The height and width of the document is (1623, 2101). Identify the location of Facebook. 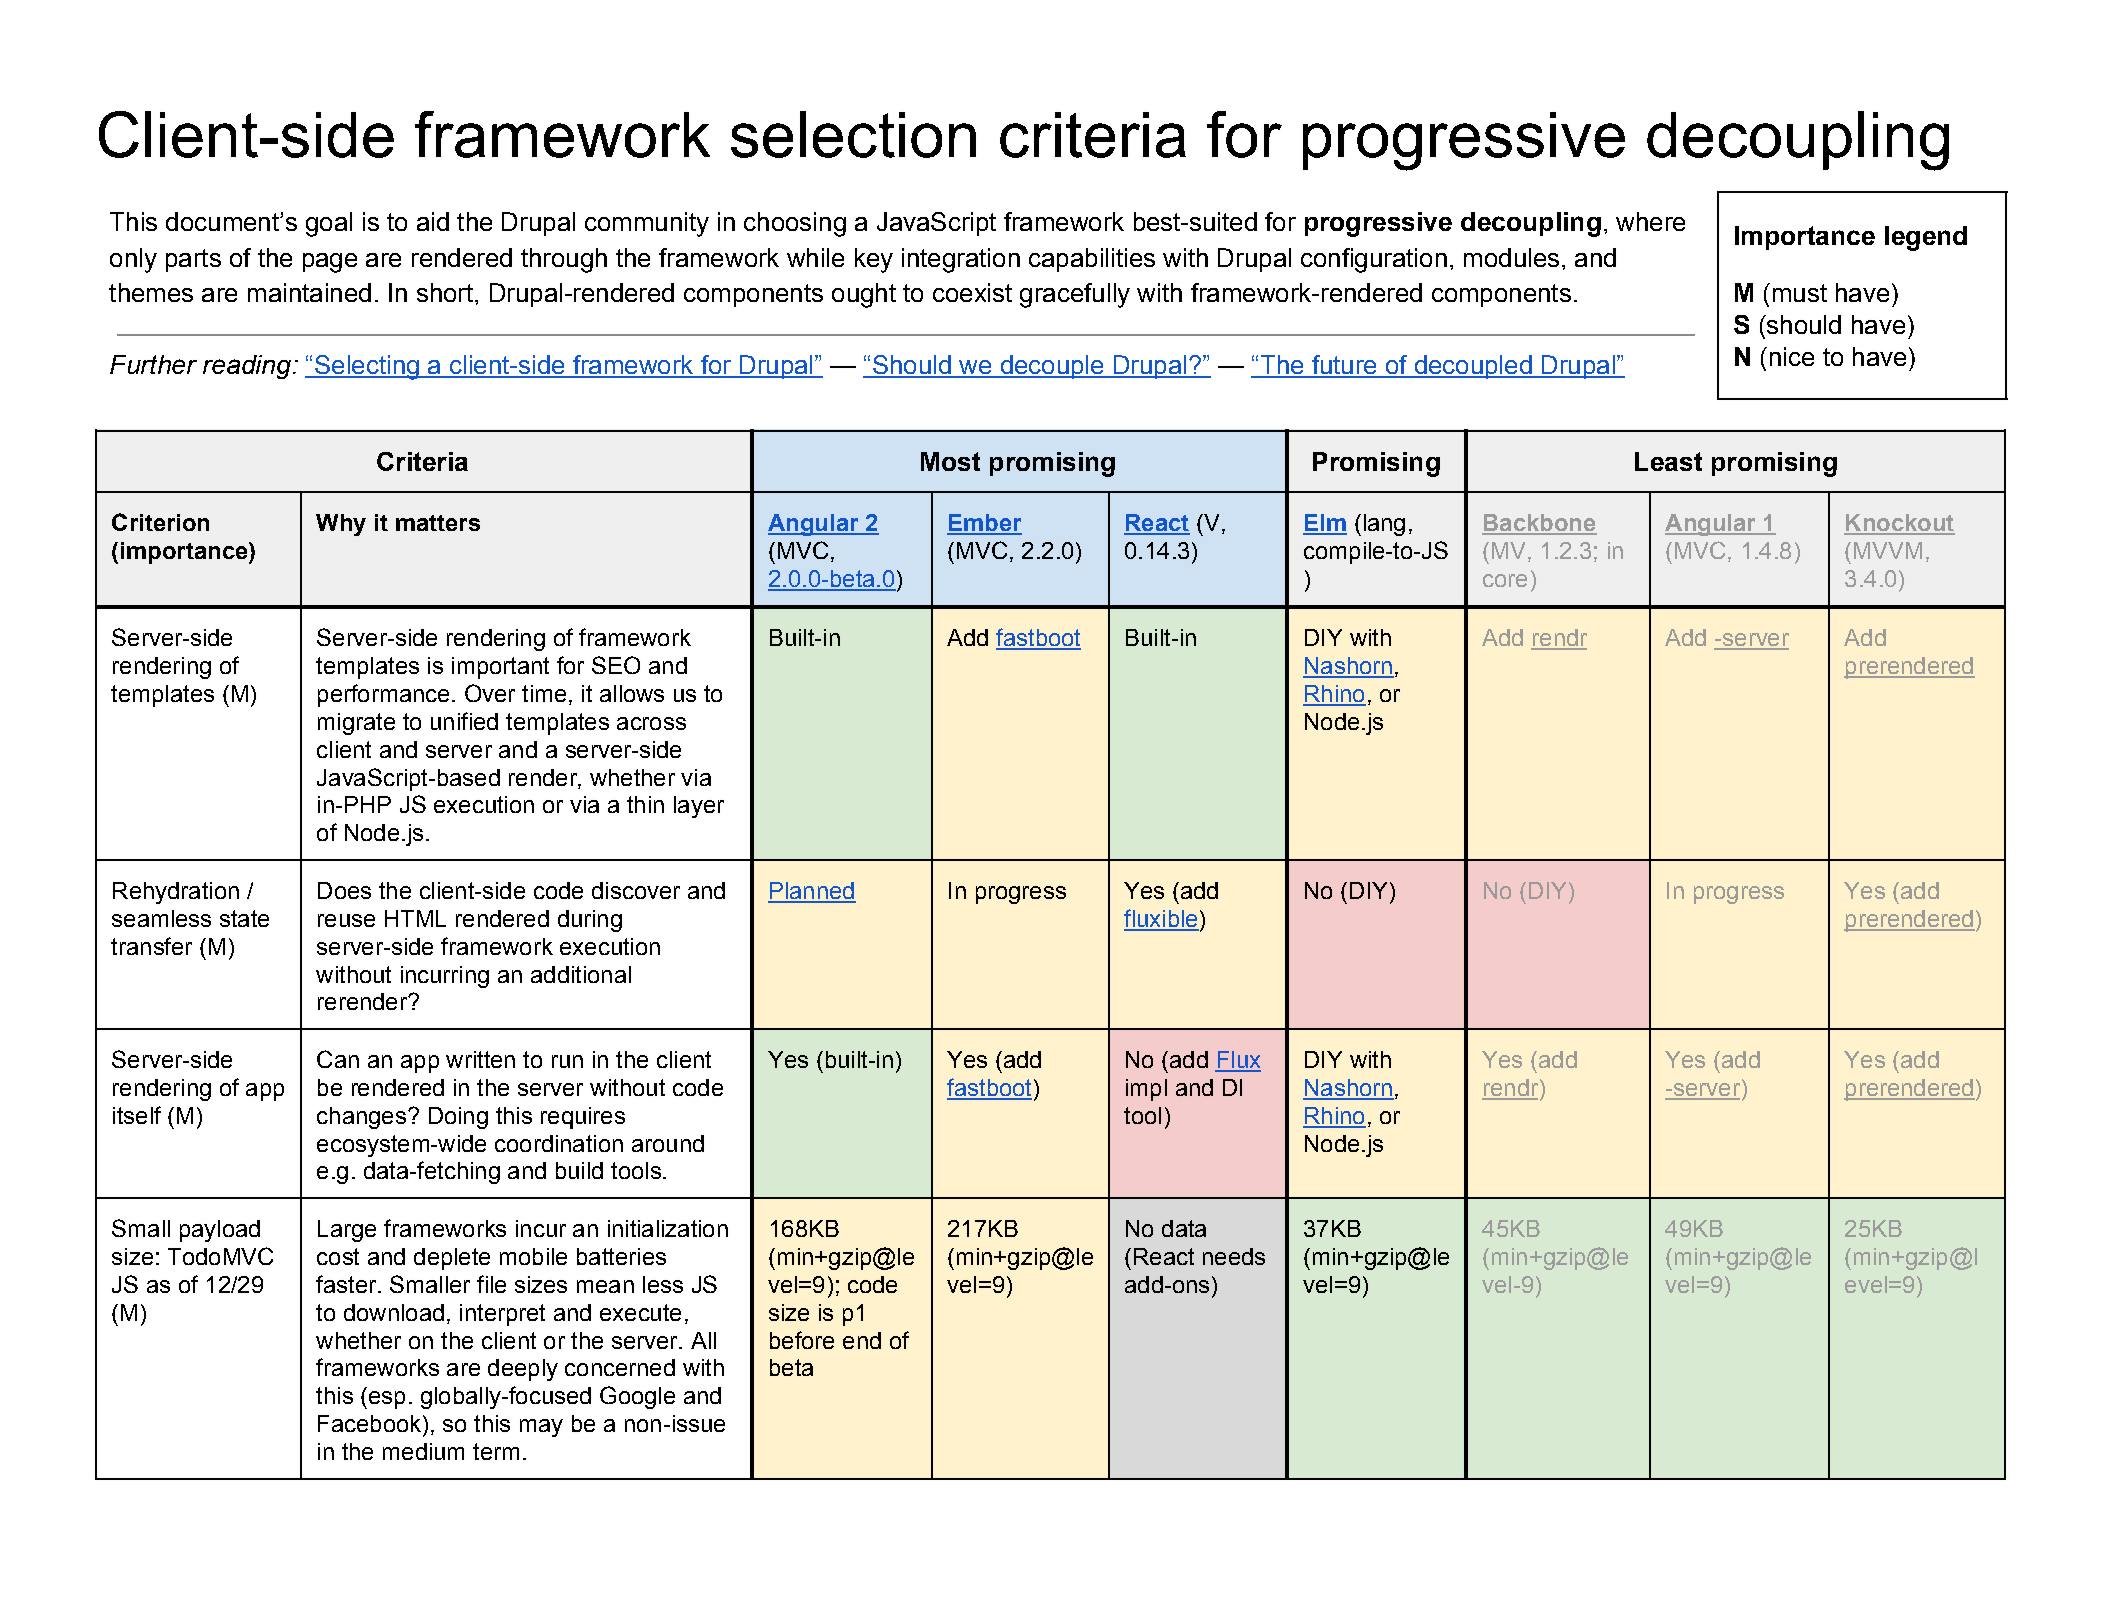
(371, 1423).
